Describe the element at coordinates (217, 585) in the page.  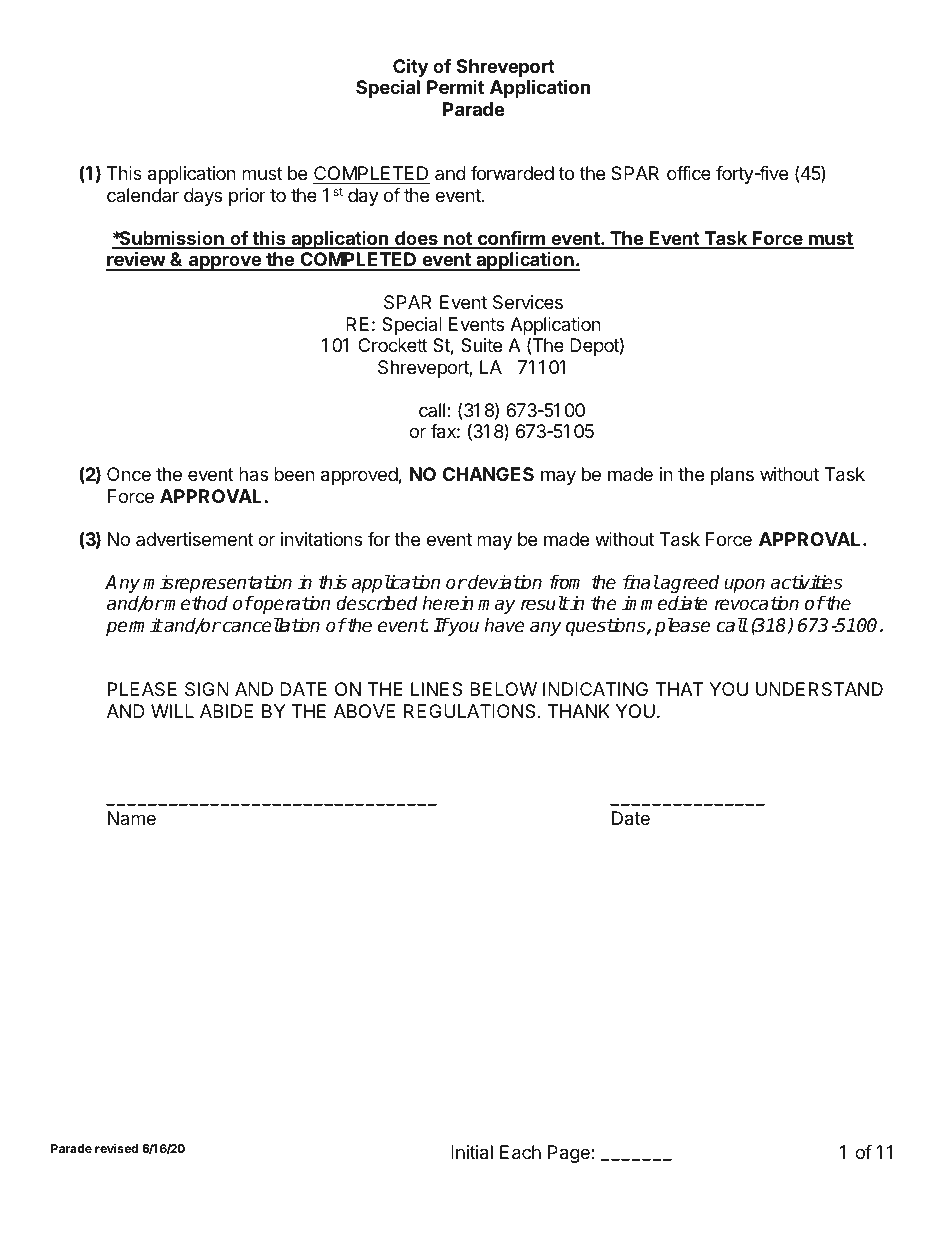
I see `misrepresentation` at that location.
